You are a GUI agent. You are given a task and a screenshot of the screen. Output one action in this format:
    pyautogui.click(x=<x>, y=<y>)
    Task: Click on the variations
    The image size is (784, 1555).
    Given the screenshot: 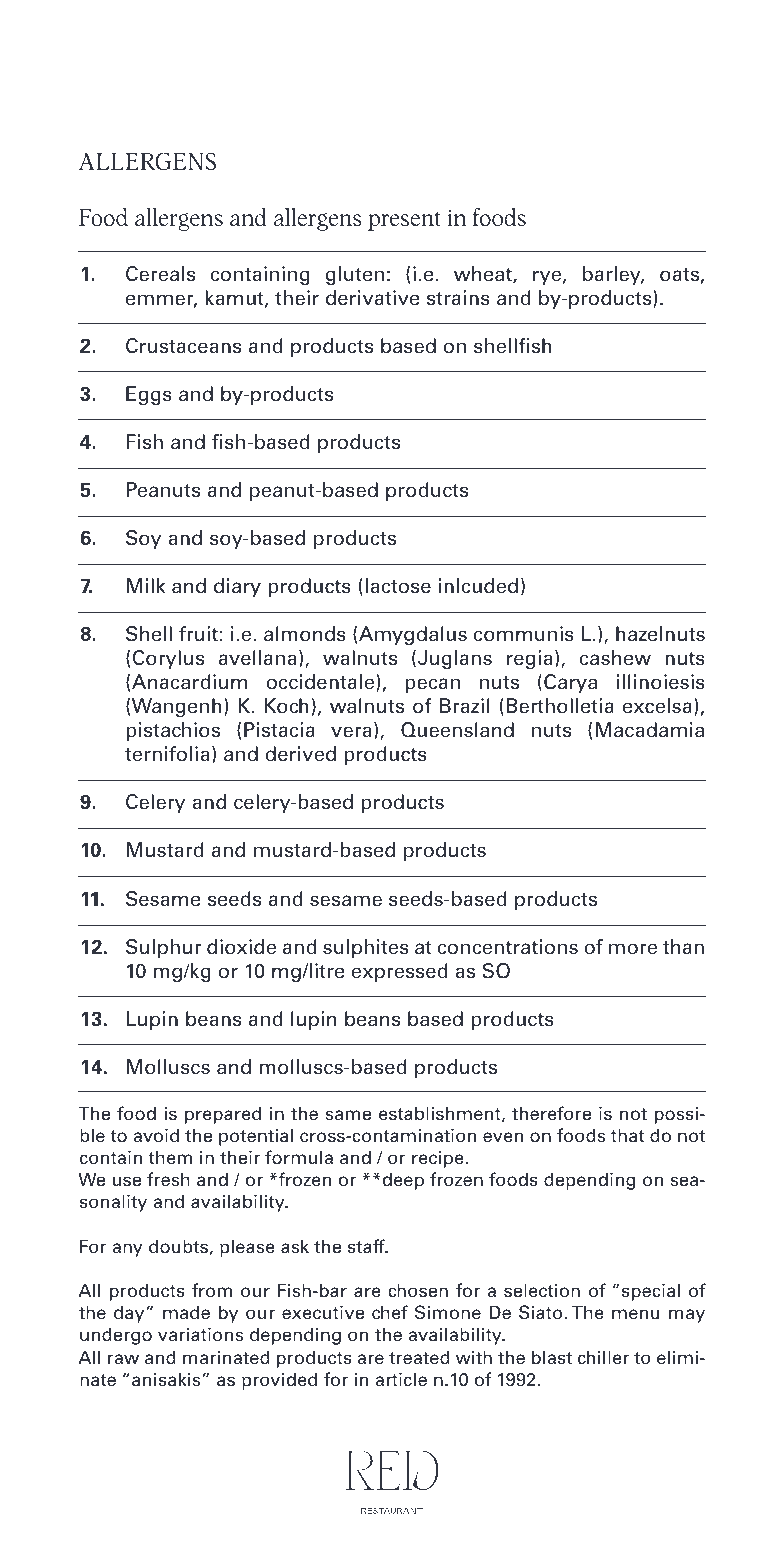 What is the action you would take?
    pyautogui.click(x=200, y=1334)
